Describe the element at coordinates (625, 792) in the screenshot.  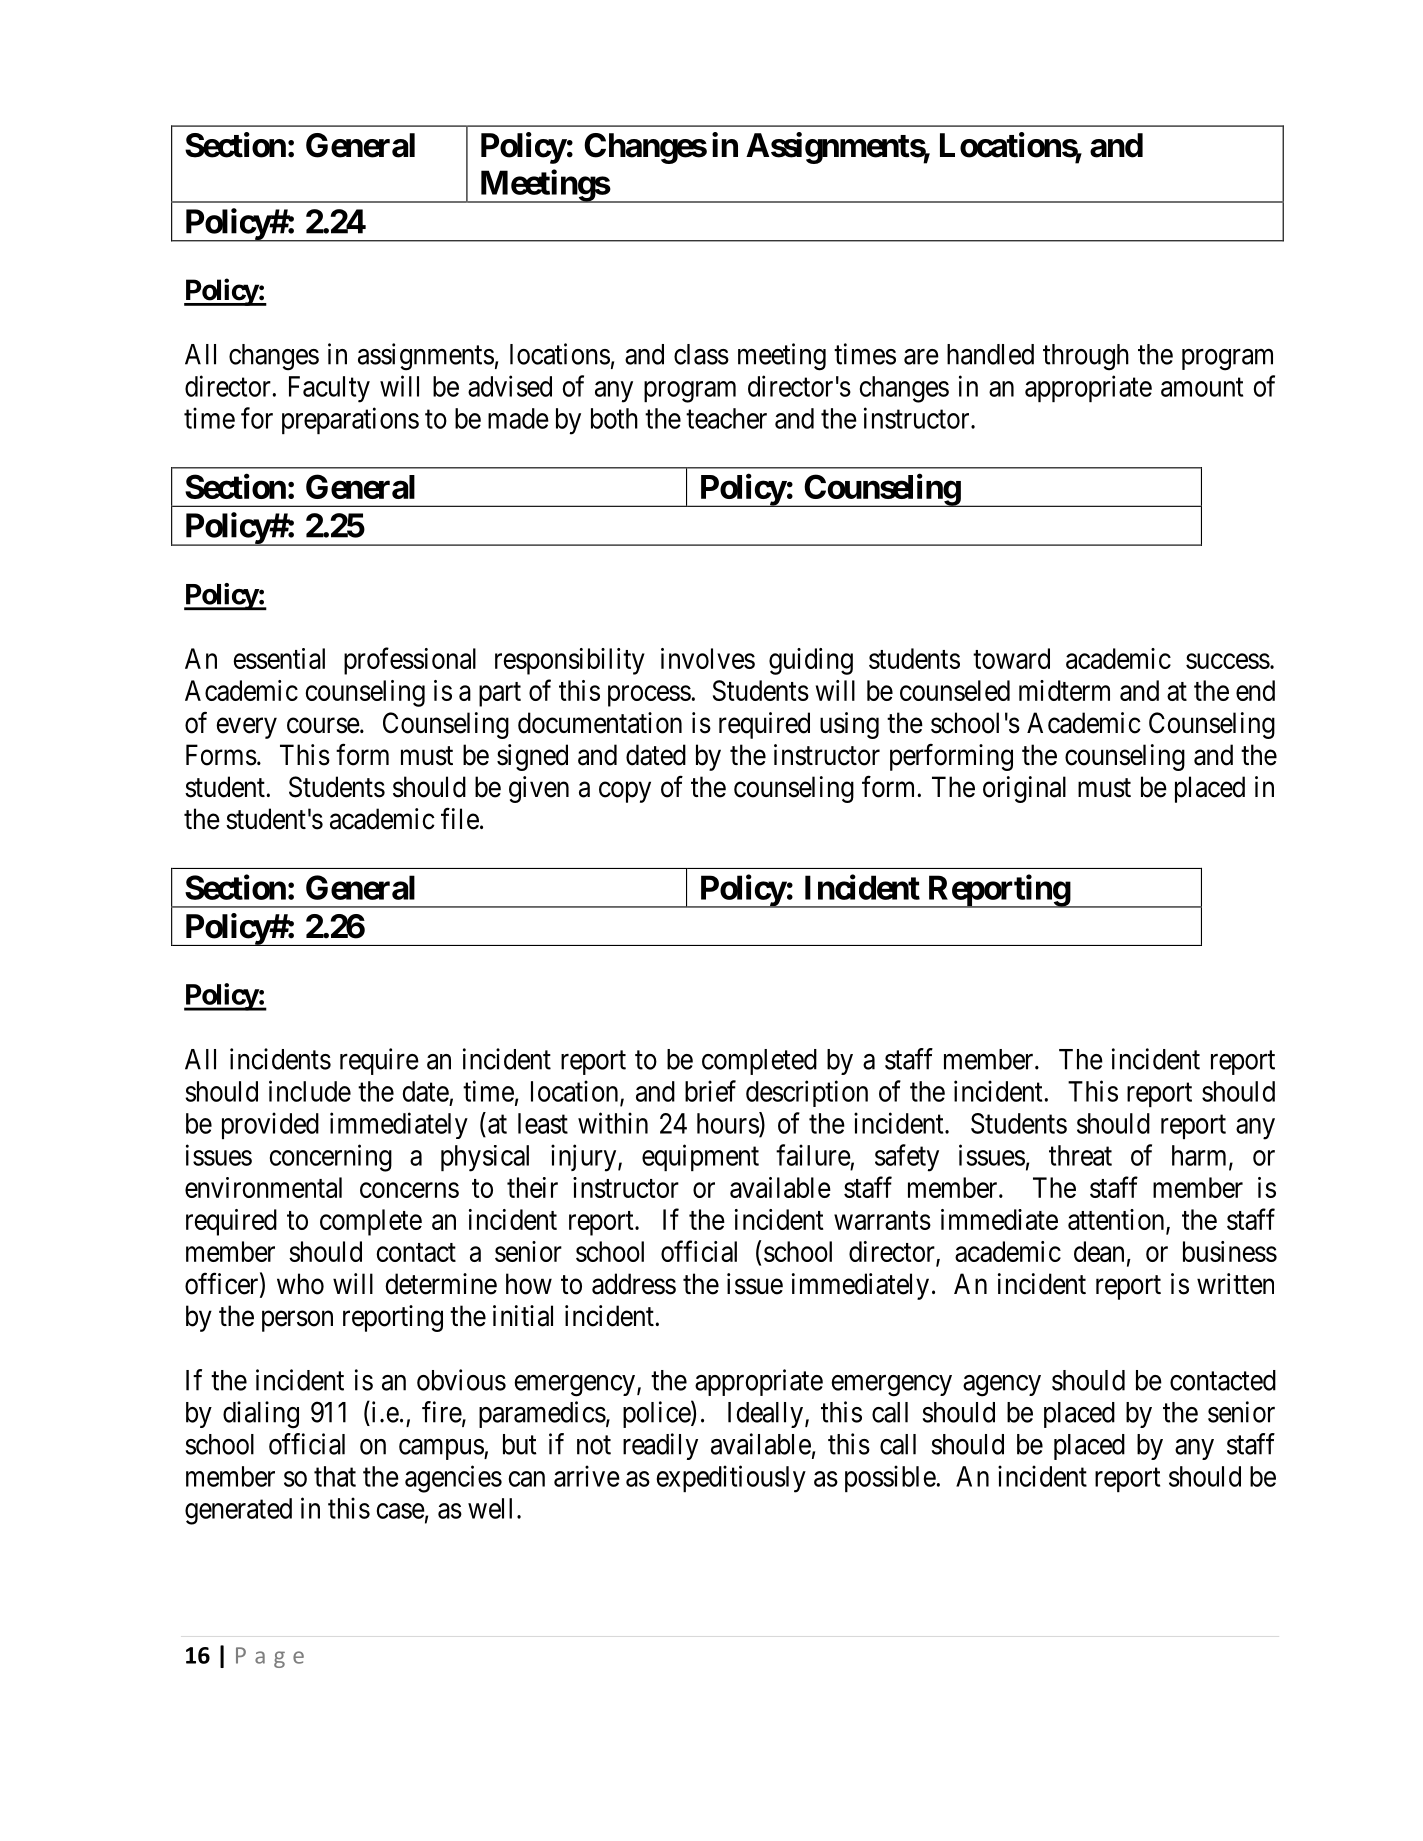
I see `copy` at that location.
